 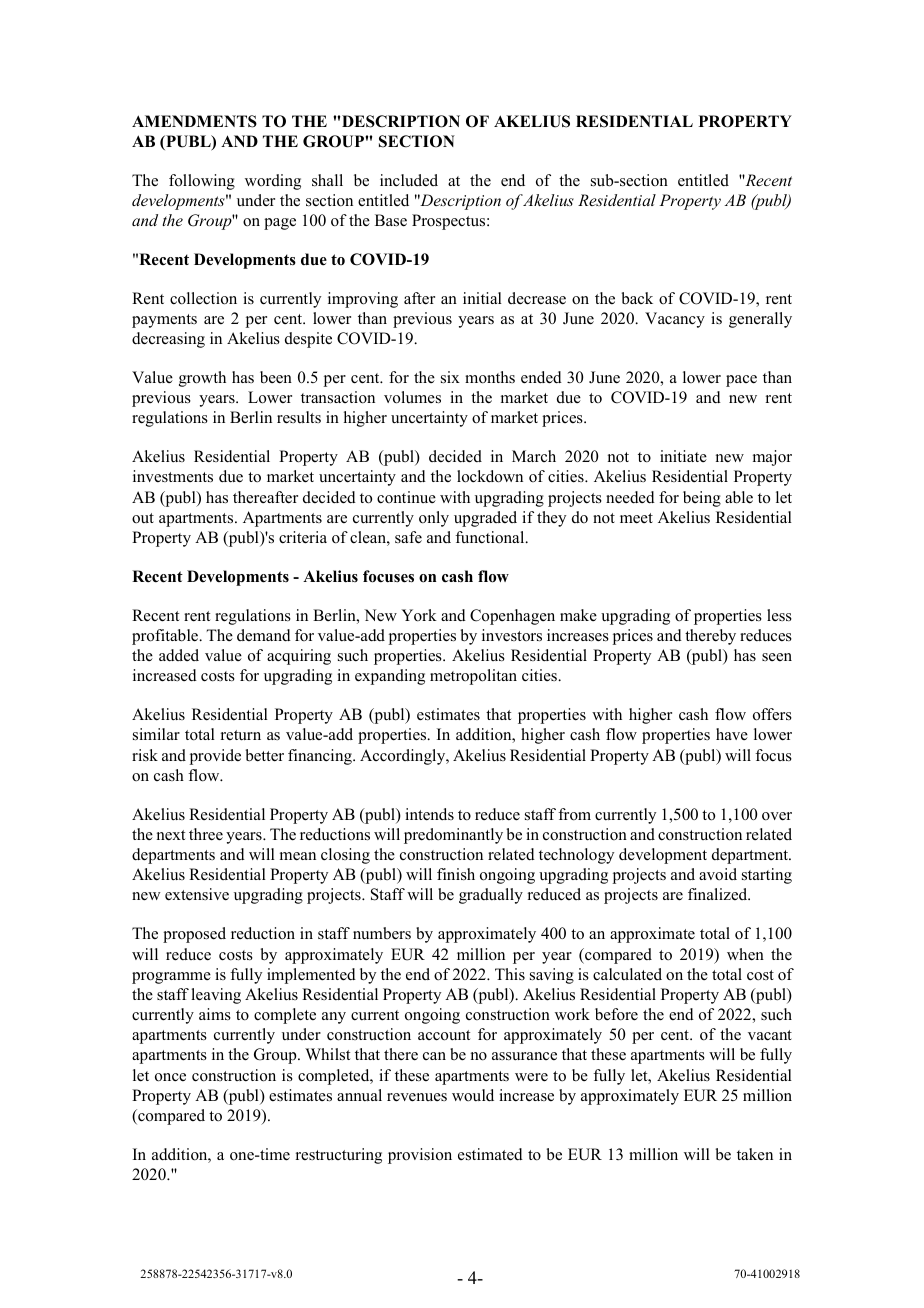 I want to click on would, so click(x=473, y=1095).
